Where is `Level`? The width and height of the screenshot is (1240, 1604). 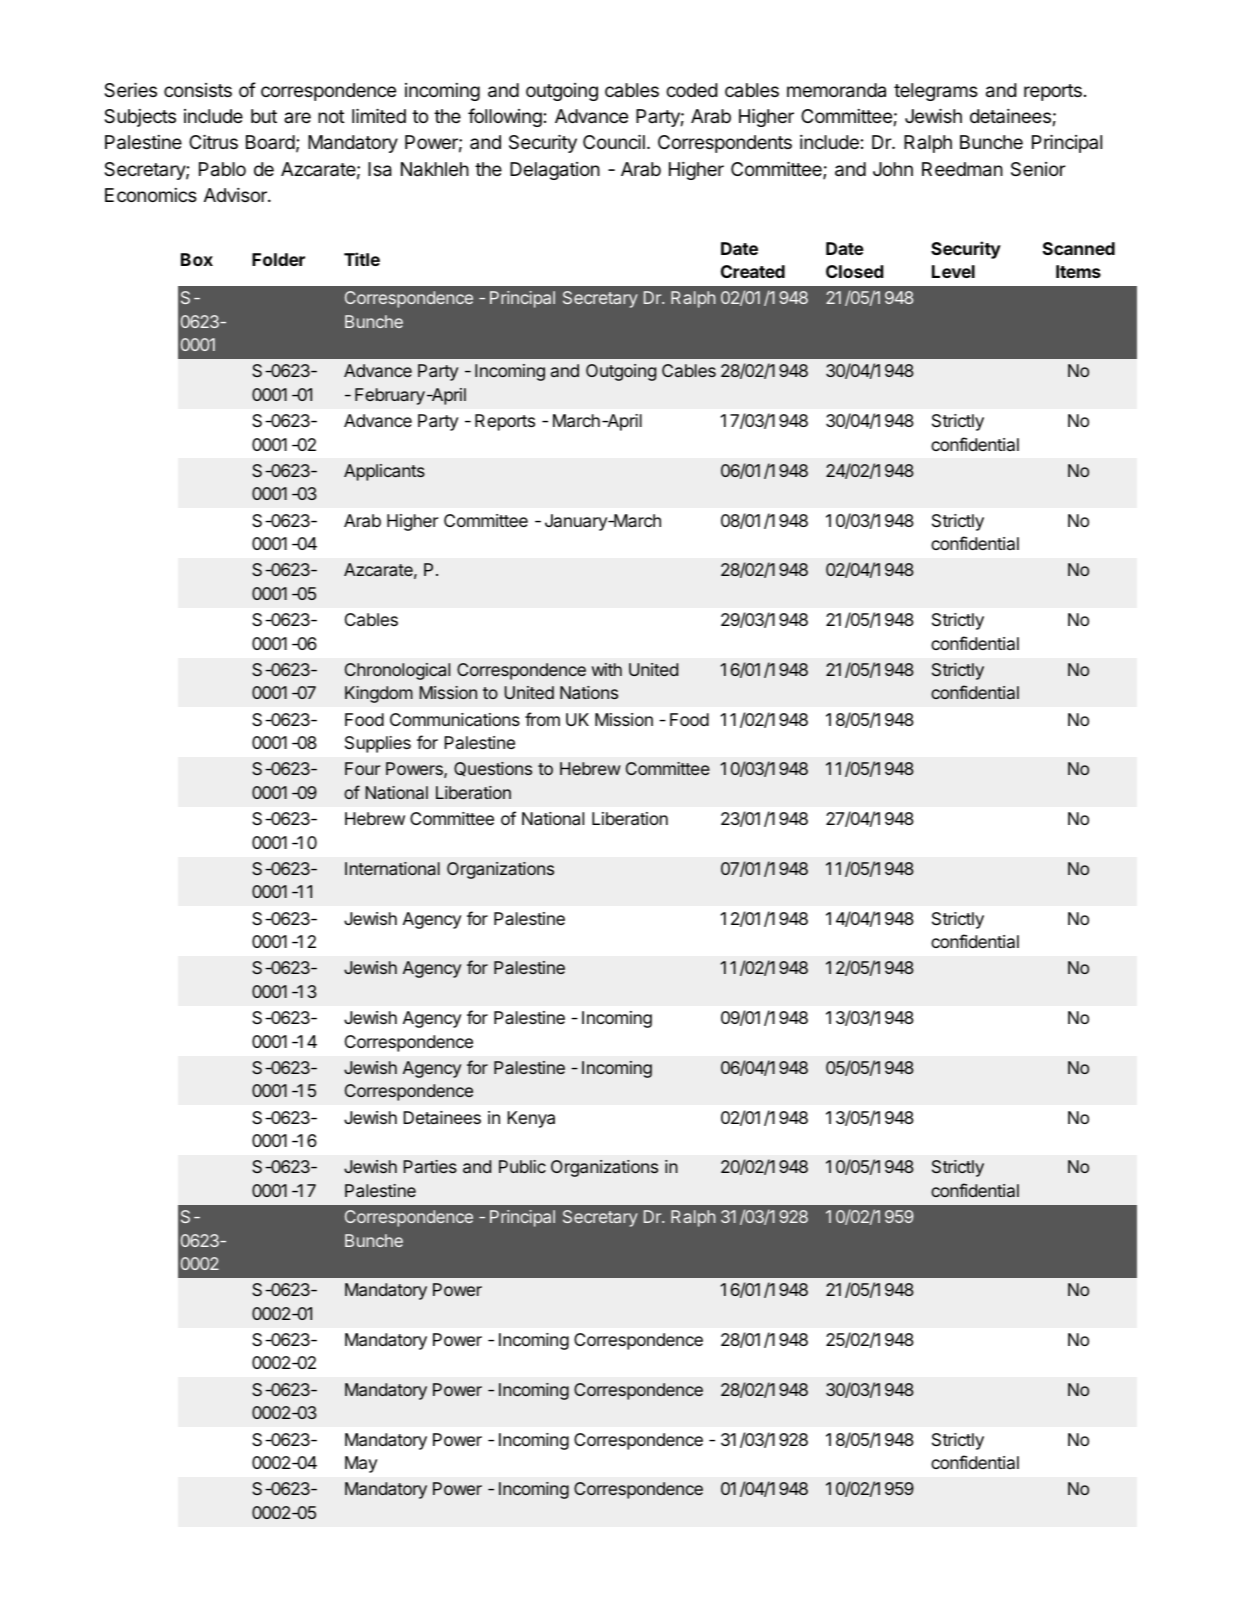 Level is located at coordinates (953, 271).
